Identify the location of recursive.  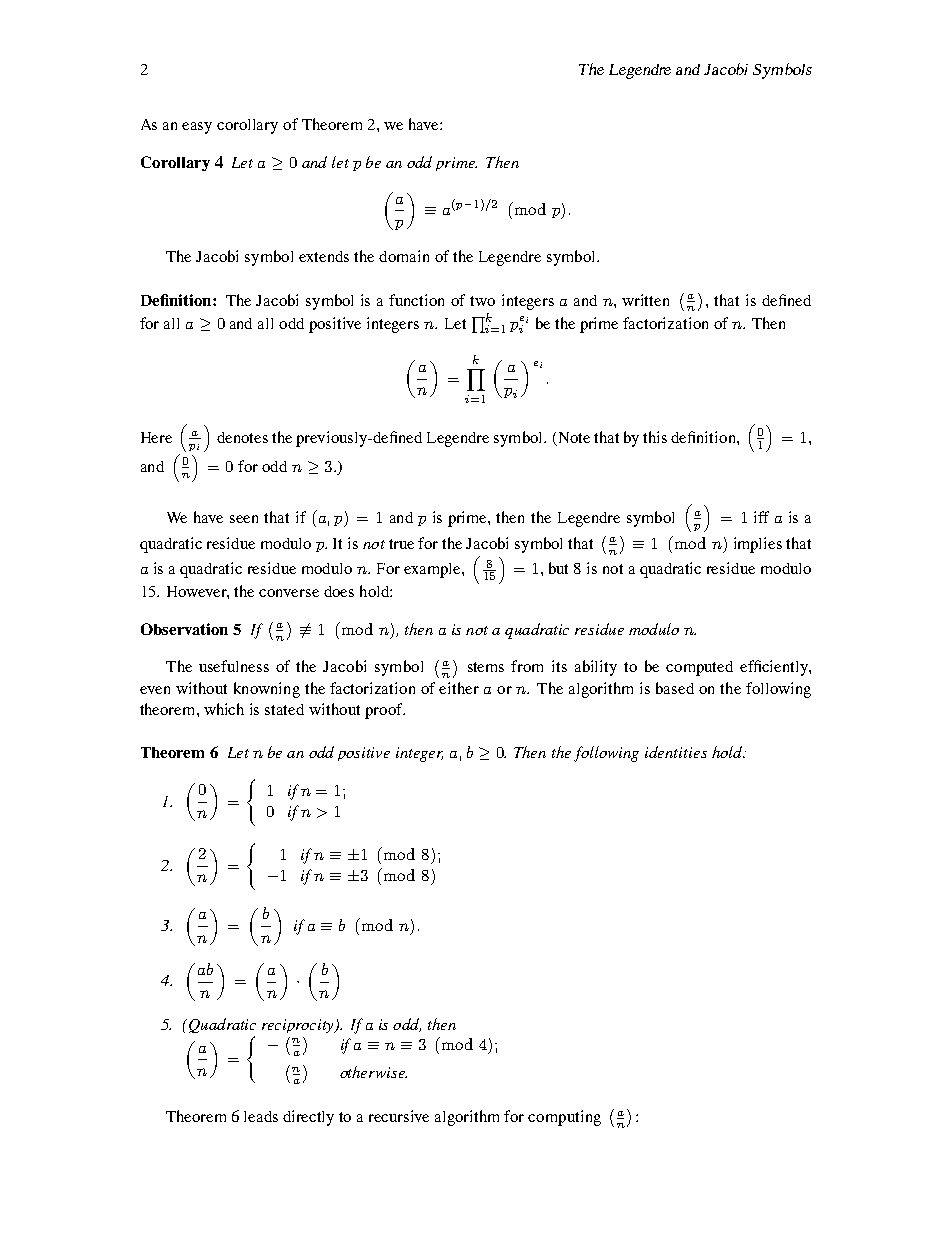
(399, 1116).
